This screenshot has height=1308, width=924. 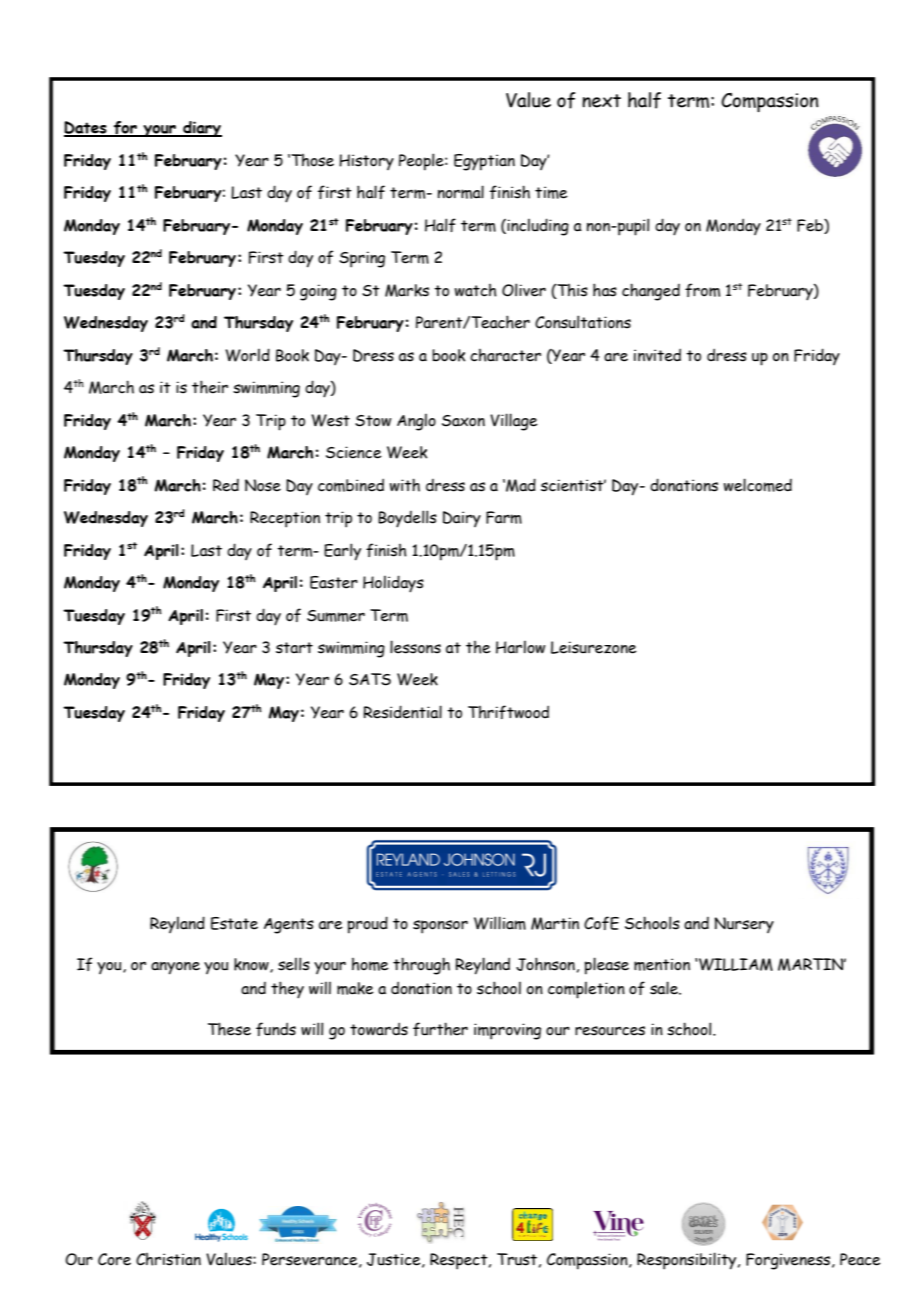 I want to click on start, so click(x=294, y=648).
